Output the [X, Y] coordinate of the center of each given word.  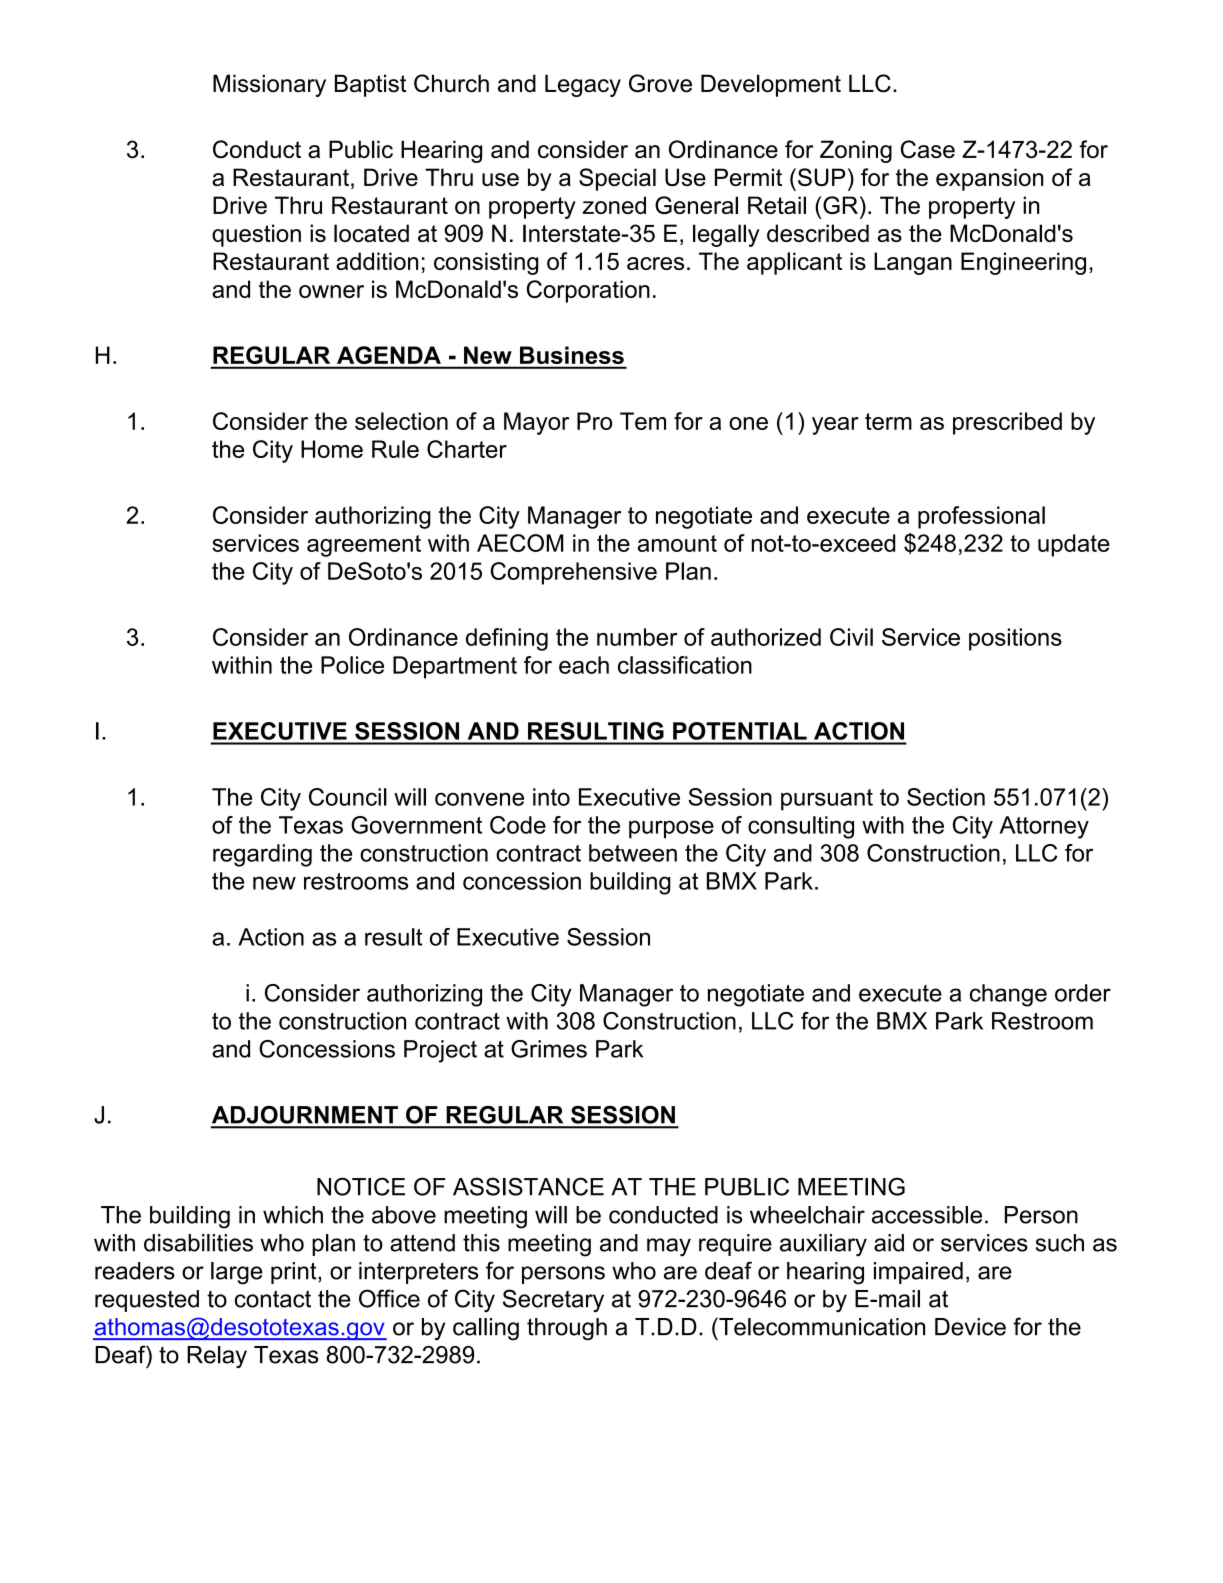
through [567, 1329]
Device [970, 1327]
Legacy [583, 85]
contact [273, 1299]
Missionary [269, 85]
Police [352, 665]
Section [946, 797]
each [584, 665]
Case [928, 149]
